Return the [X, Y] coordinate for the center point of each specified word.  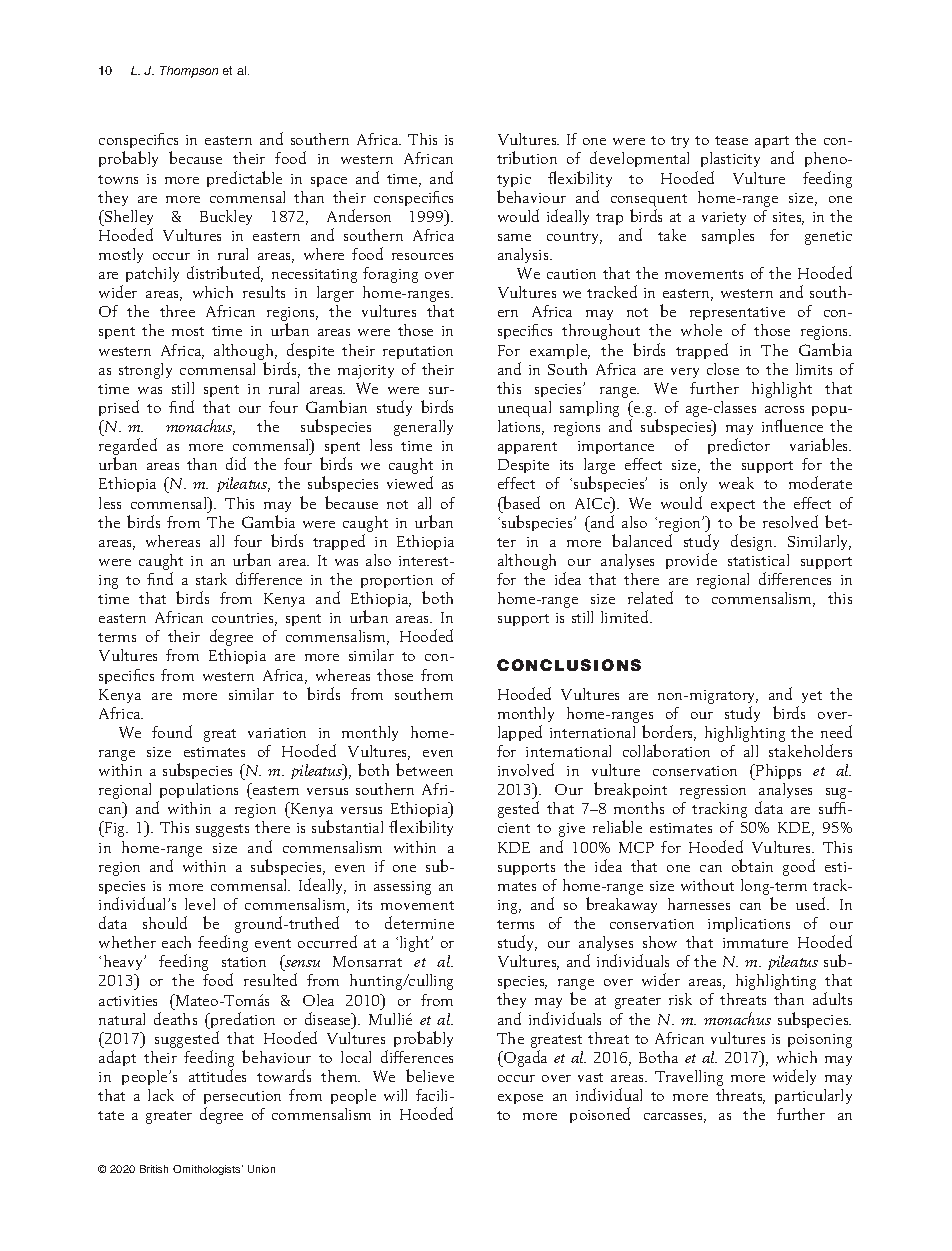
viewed [410, 482]
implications [749, 924]
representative [737, 313]
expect [733, 506]
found [172, 731]
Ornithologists [208, 1170]
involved [526, 769]
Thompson [189, 72]
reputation [418, 352]
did [236, 463]
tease [731, 140]
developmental [639, 159]
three [177, 311]
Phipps [777, 772]
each [176, 942]
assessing [402, 888]
